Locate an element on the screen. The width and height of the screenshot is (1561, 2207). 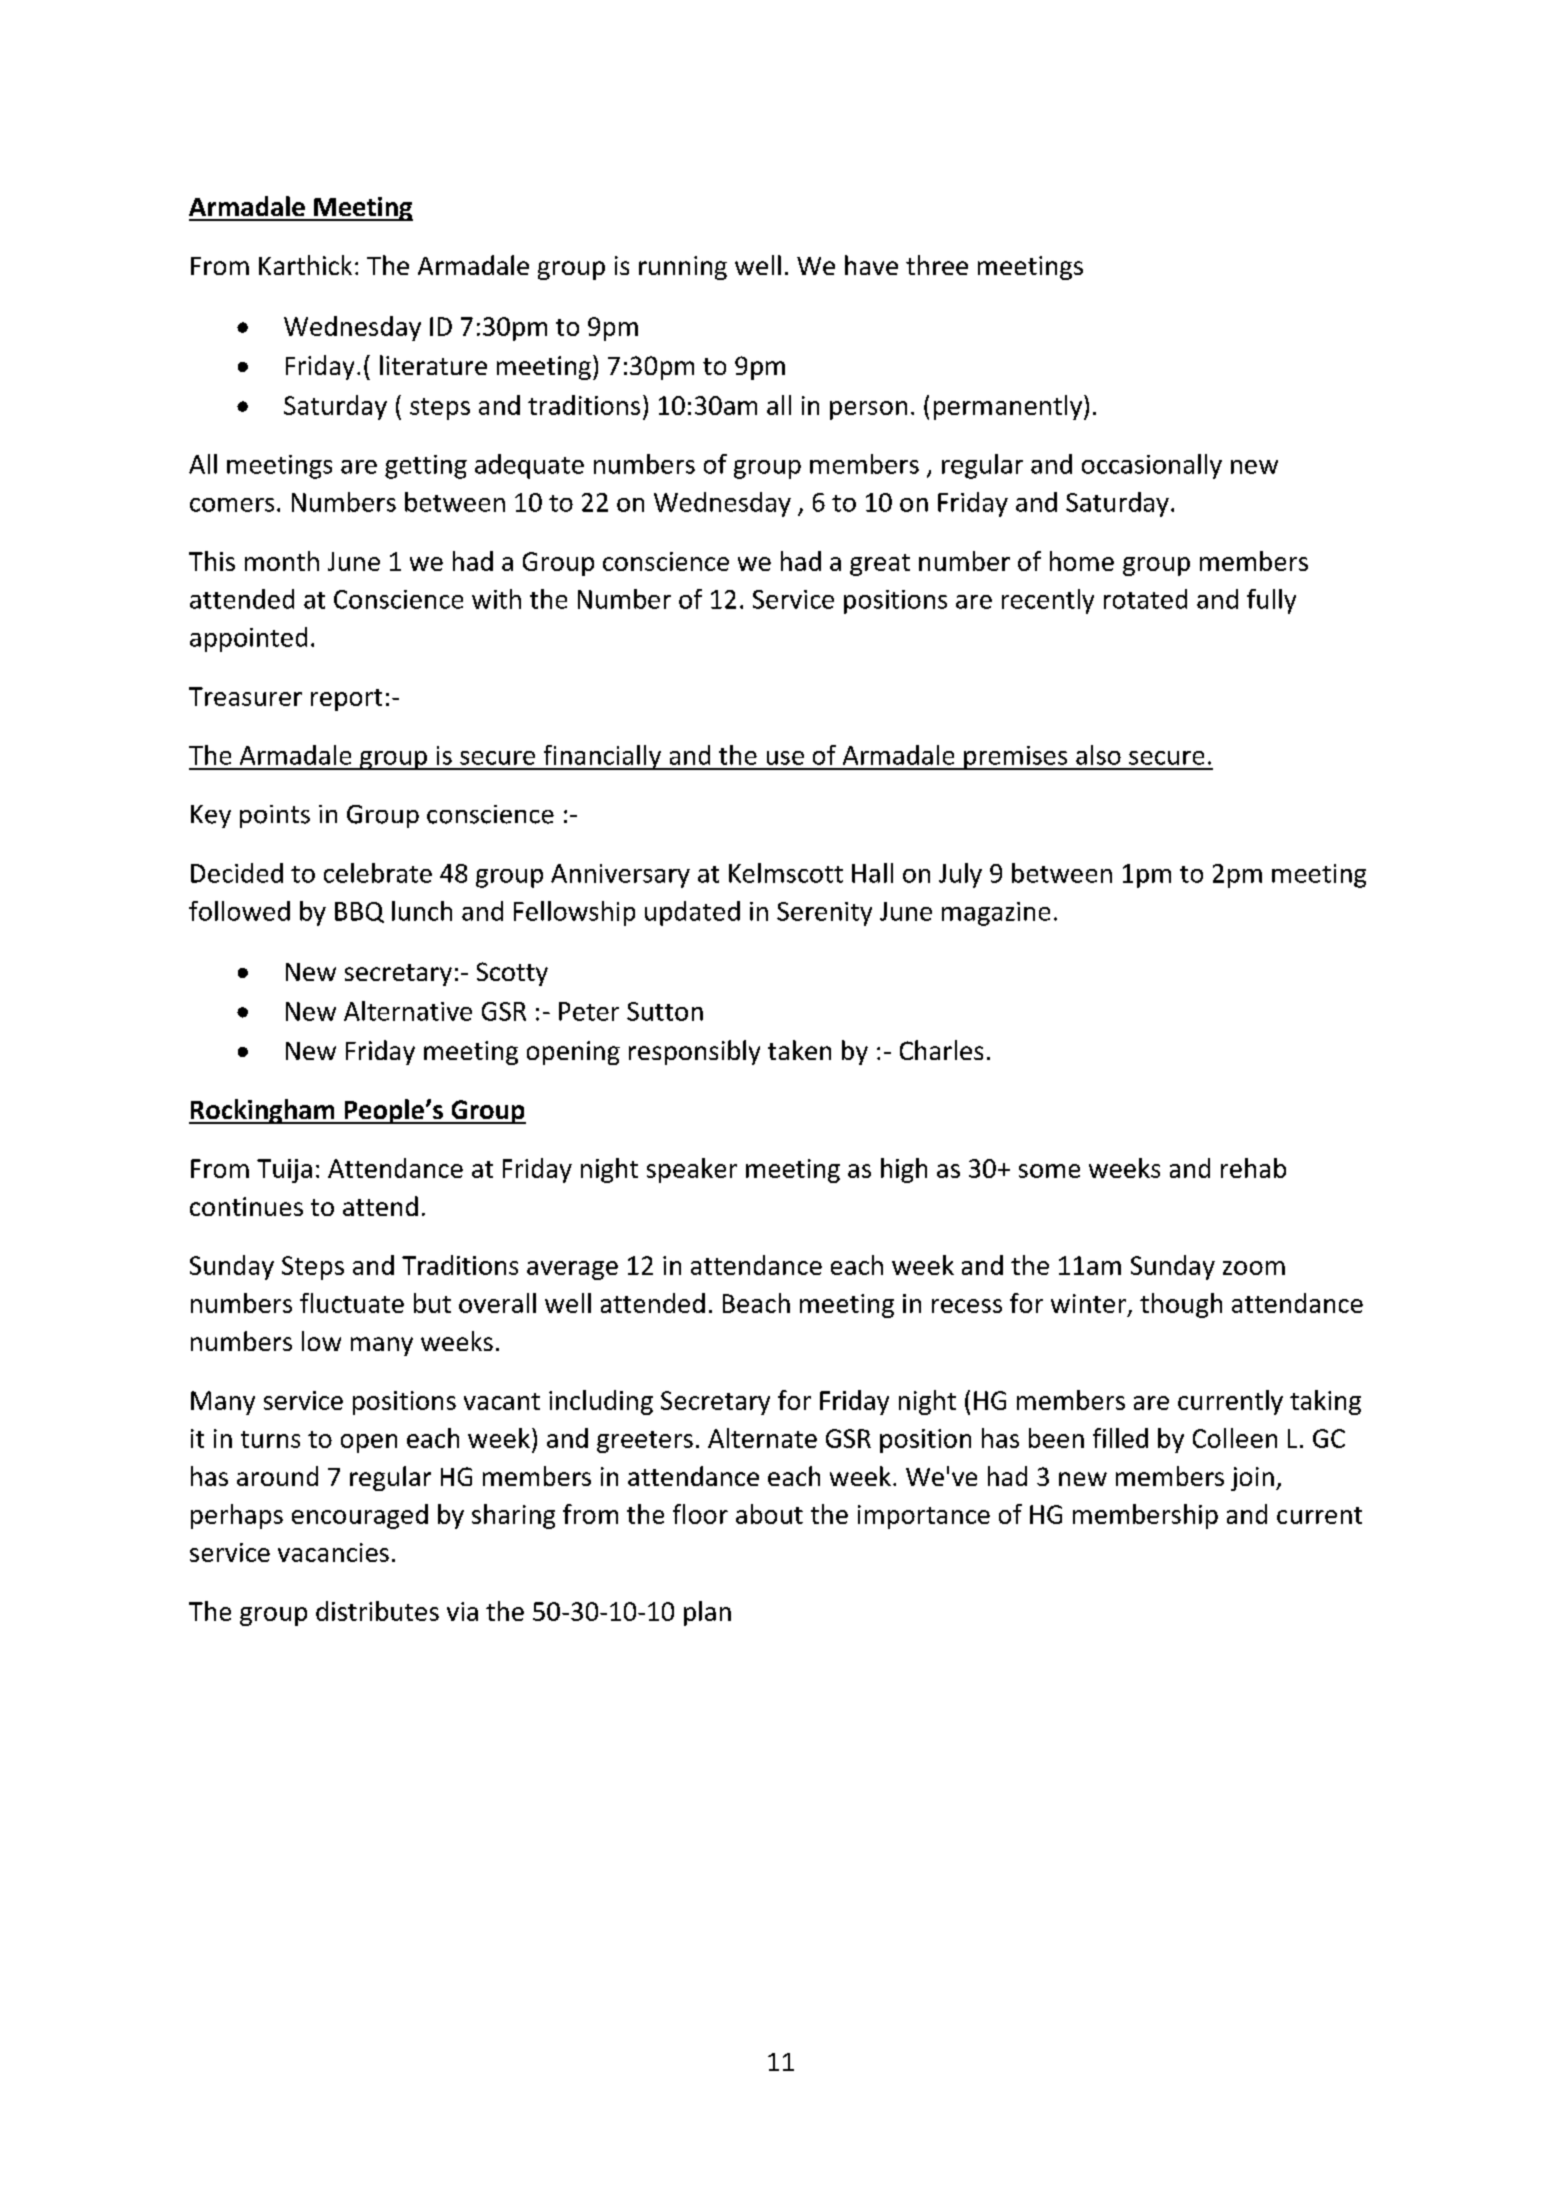
running is located at coordinates (683, 268).
